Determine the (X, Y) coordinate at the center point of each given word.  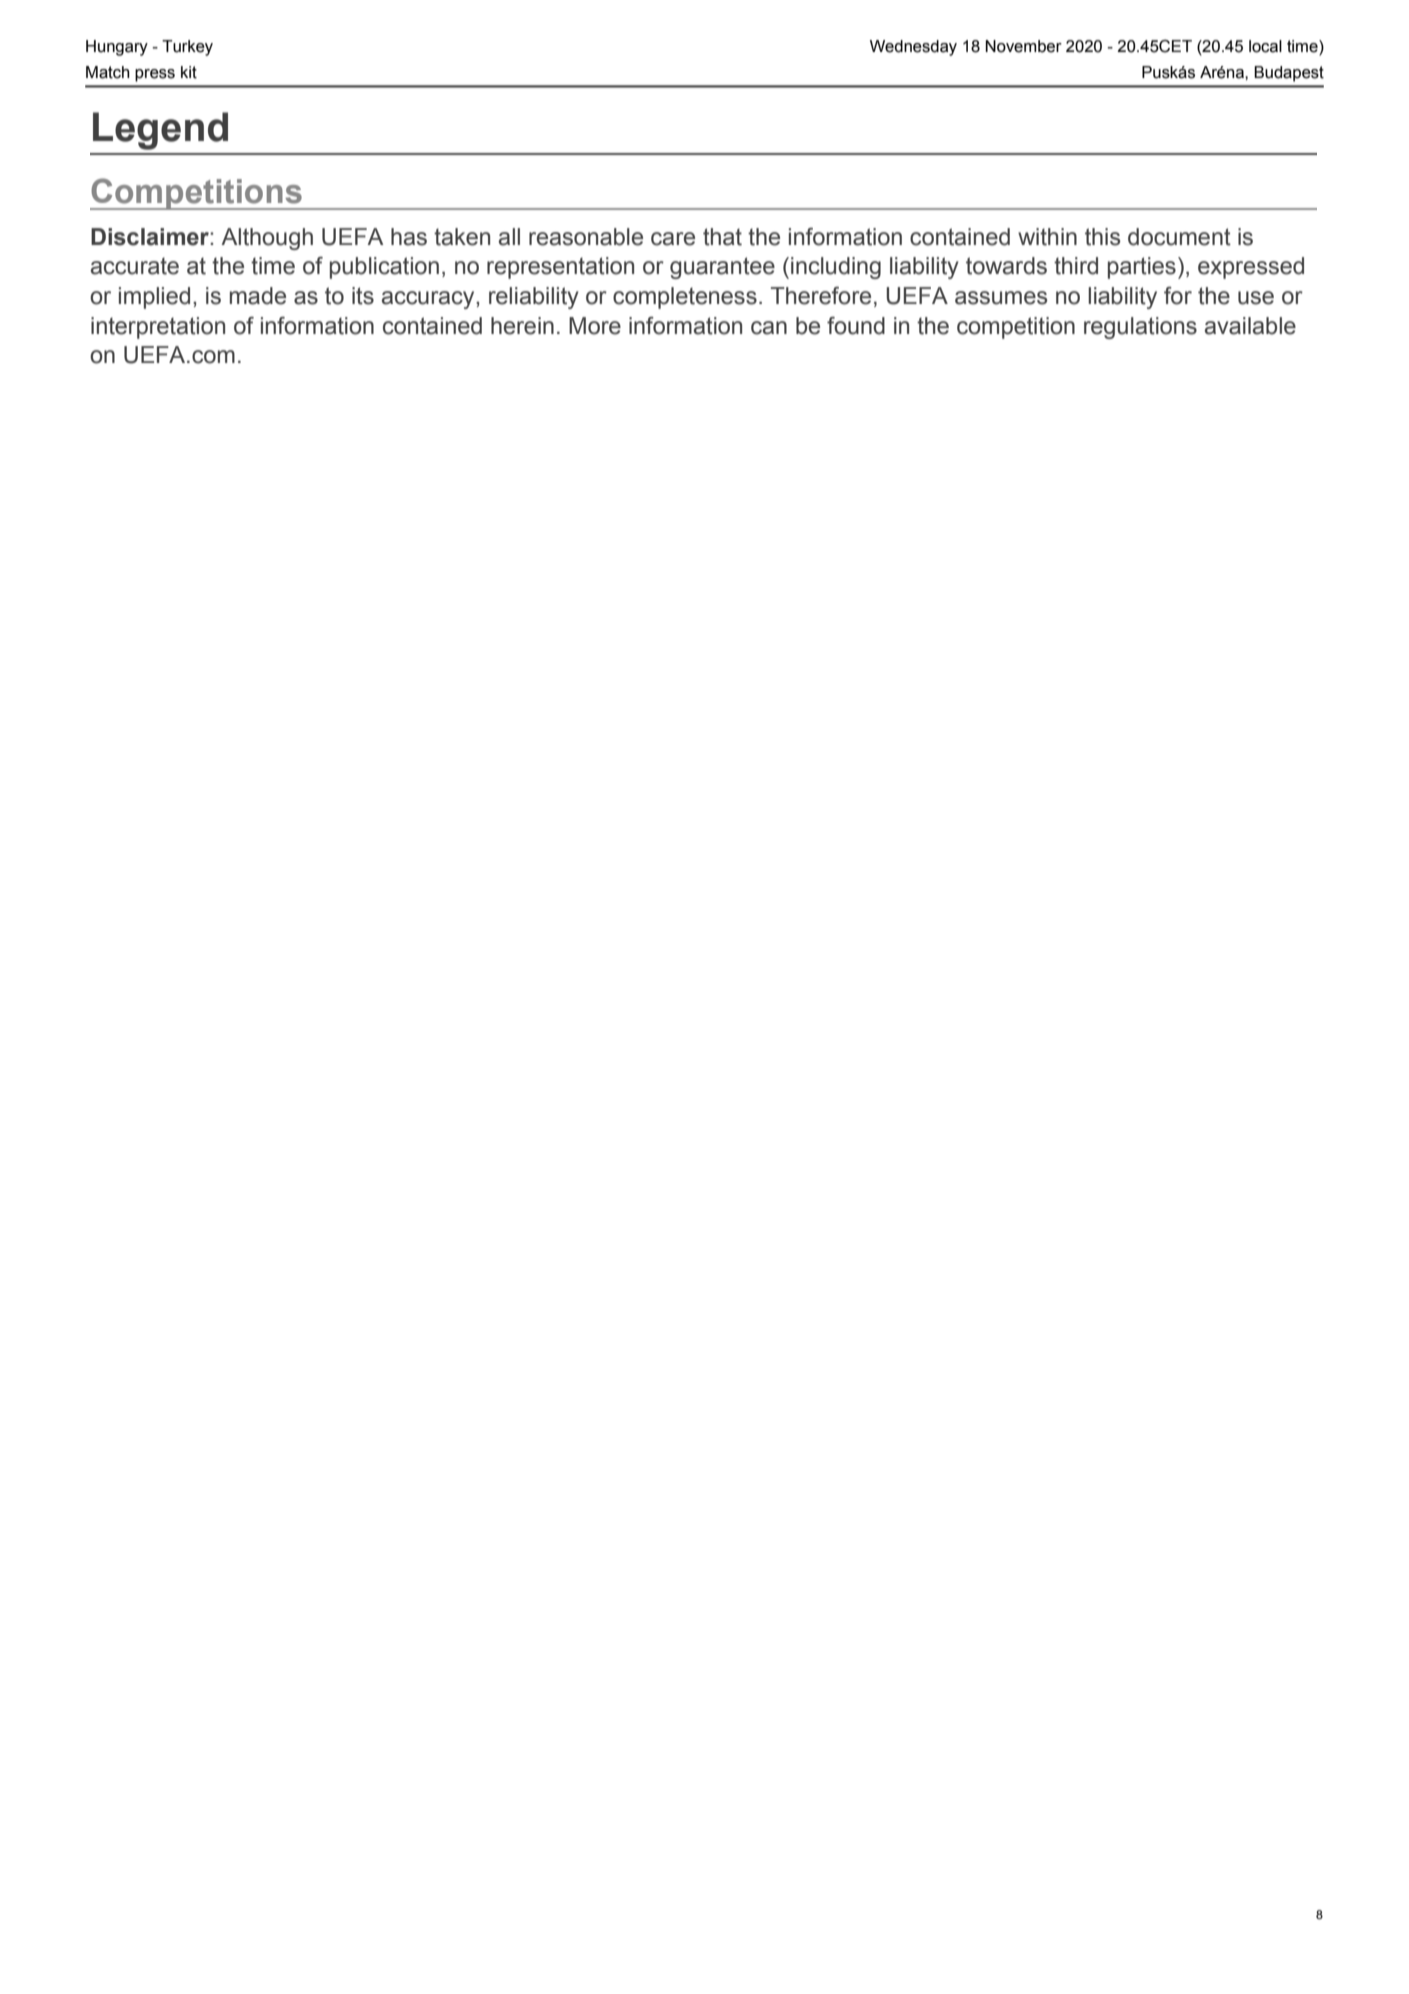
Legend (160, 131)
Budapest (1289, 74)
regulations (1140, 328)
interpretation (158, 328)
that (722, 237)
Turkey (187, 48)
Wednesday (913, 48)
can (769, 328)
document (1179, 237)
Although (267, 239)
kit (189, 72)
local (1265, 46)
